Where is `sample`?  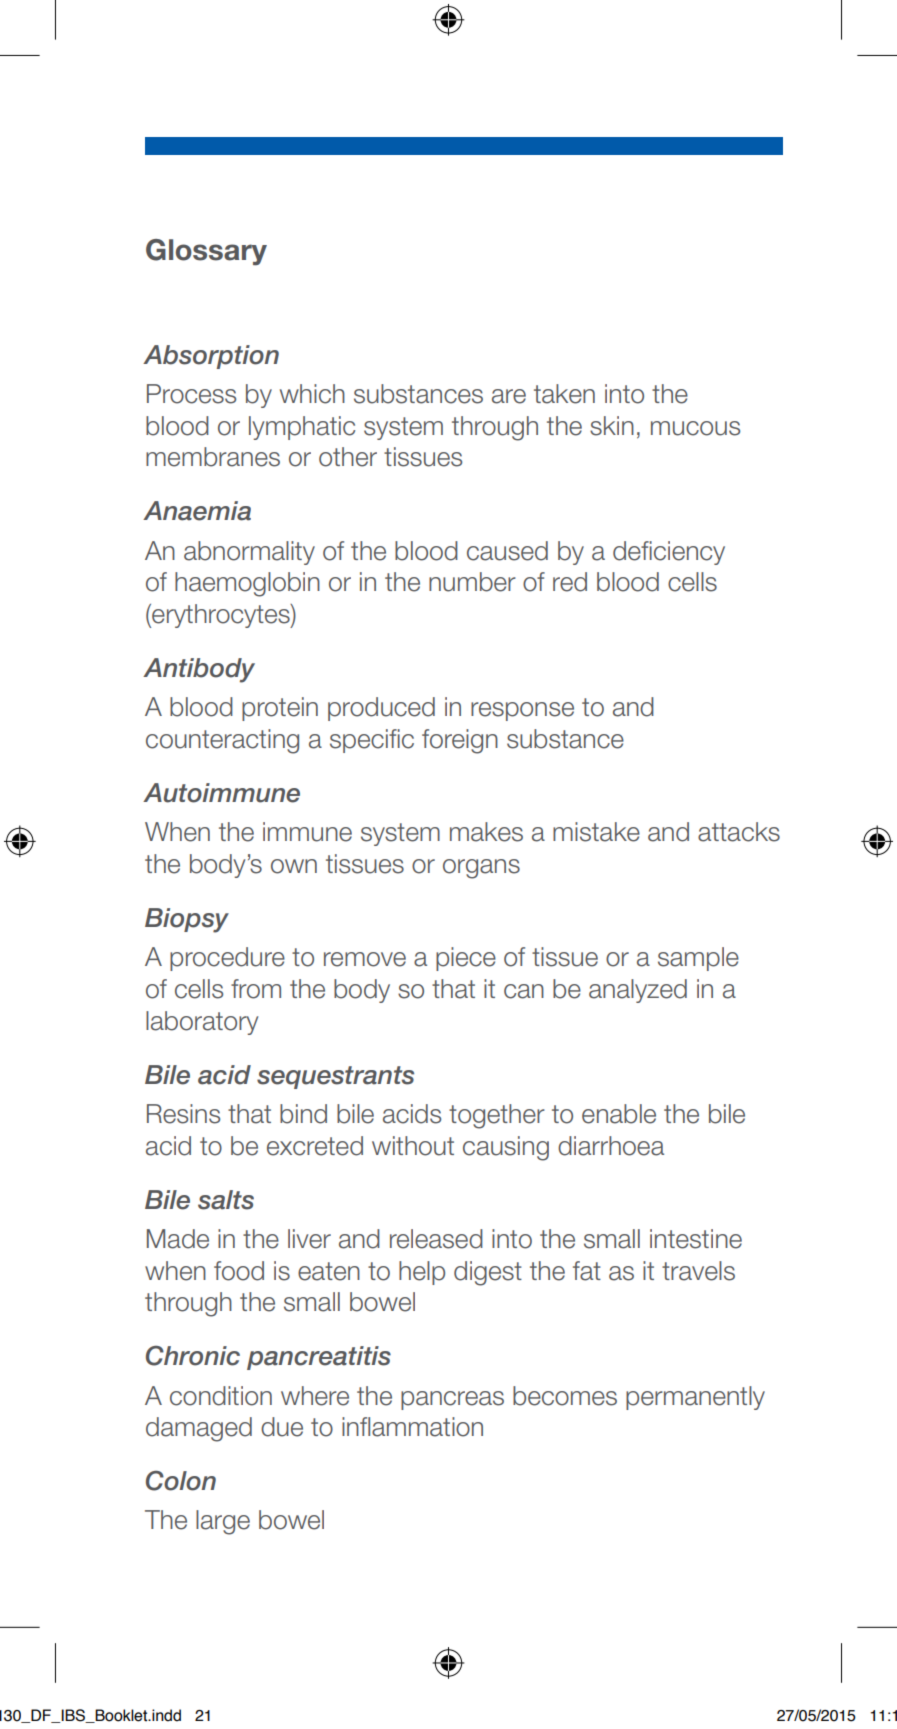 sample is located at coordinates (698, 959).
